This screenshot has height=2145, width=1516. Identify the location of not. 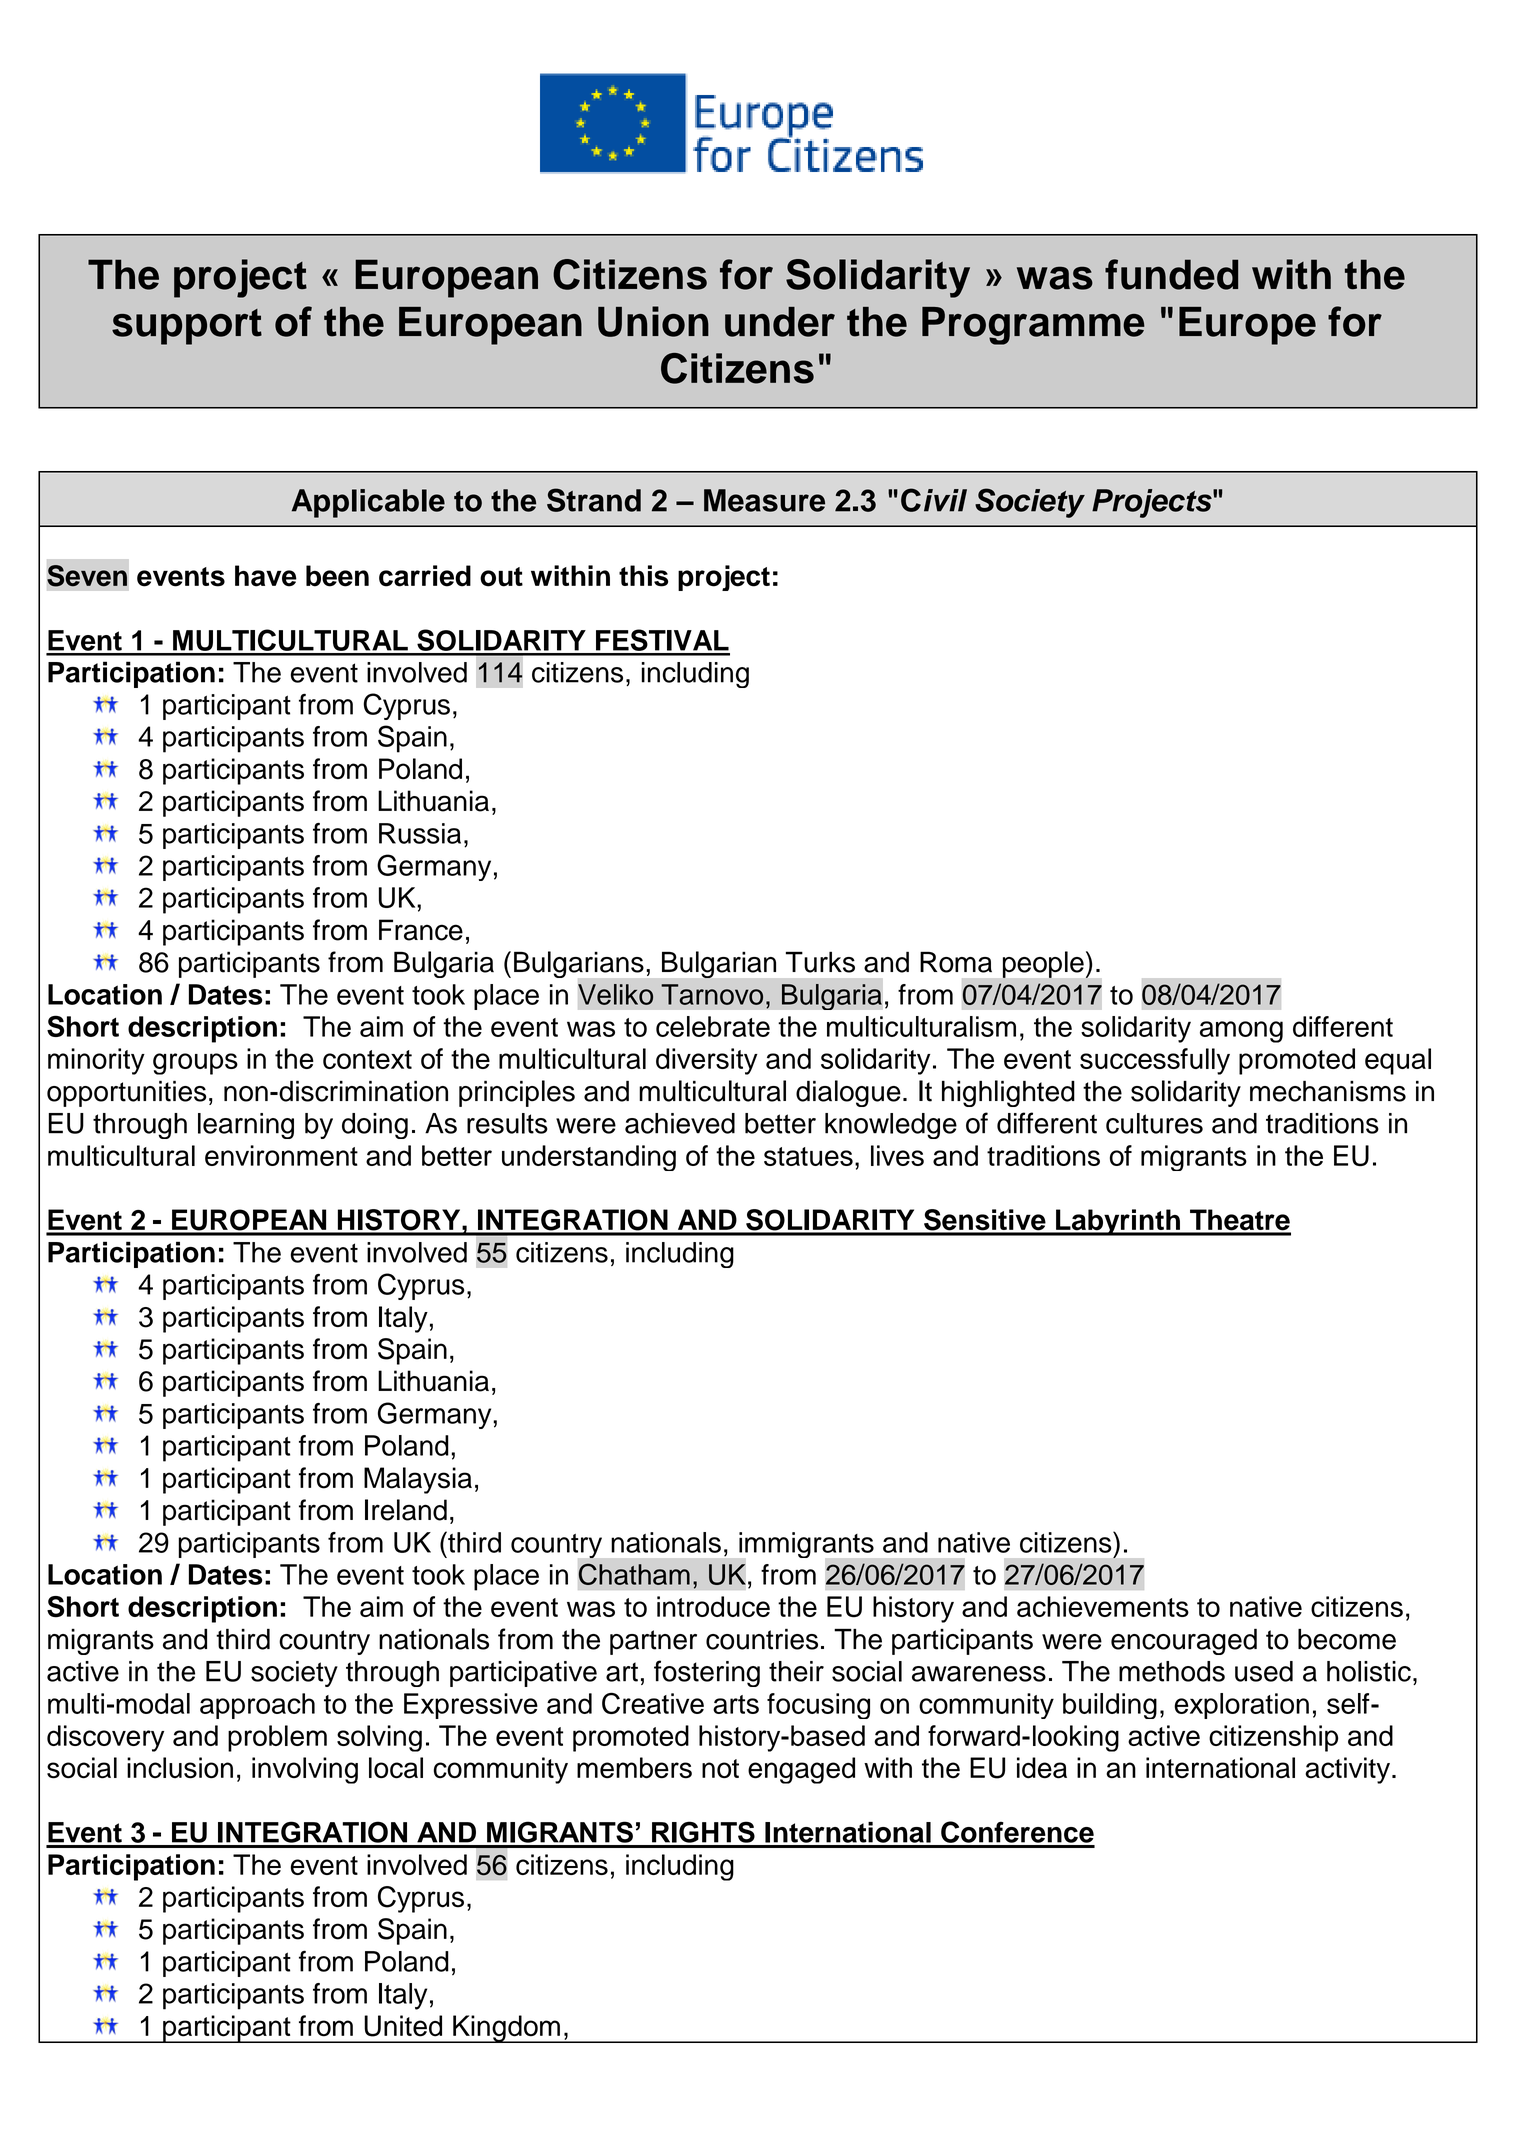
(720, 1768).
